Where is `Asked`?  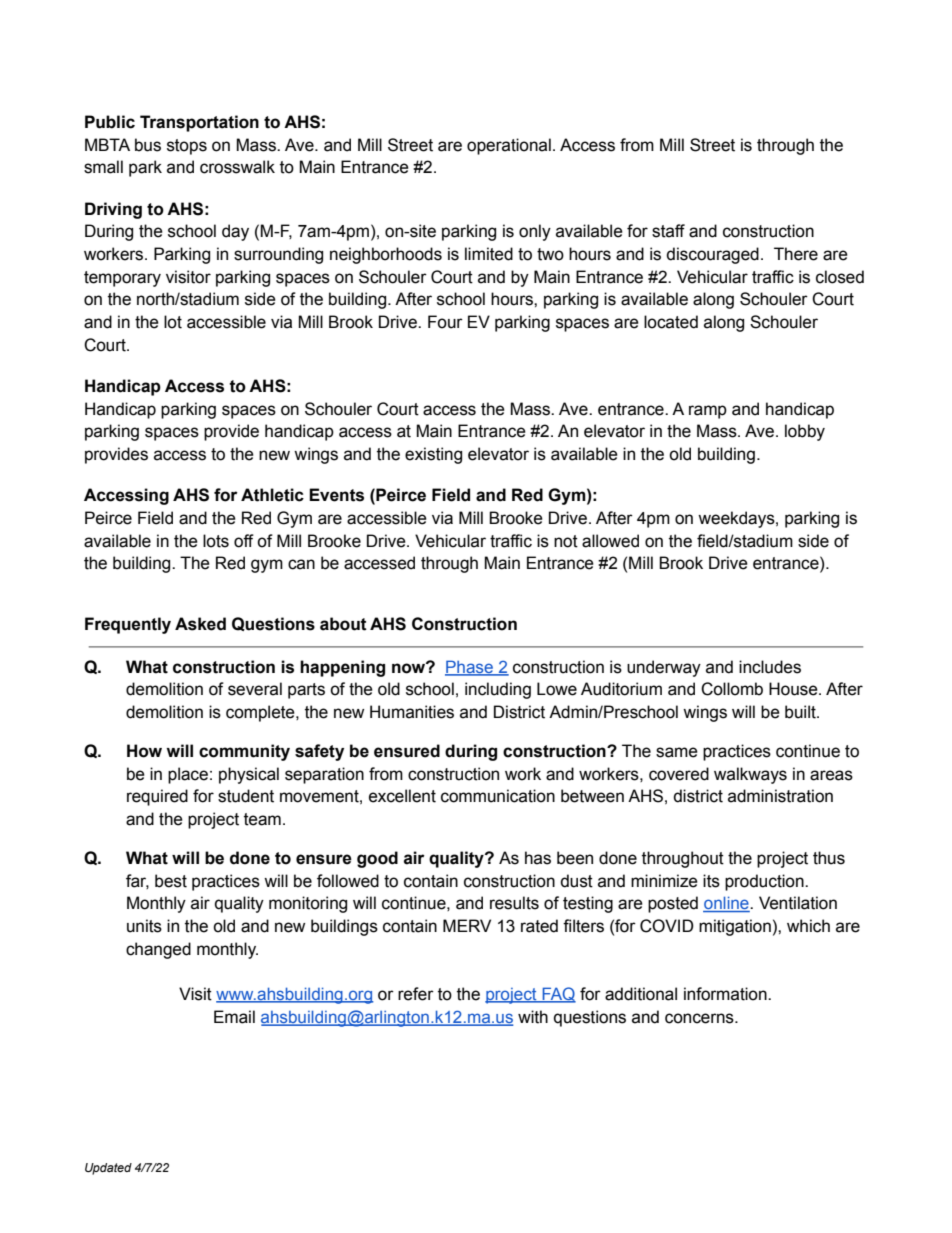 Asked is located at coordinates (200, 624).
